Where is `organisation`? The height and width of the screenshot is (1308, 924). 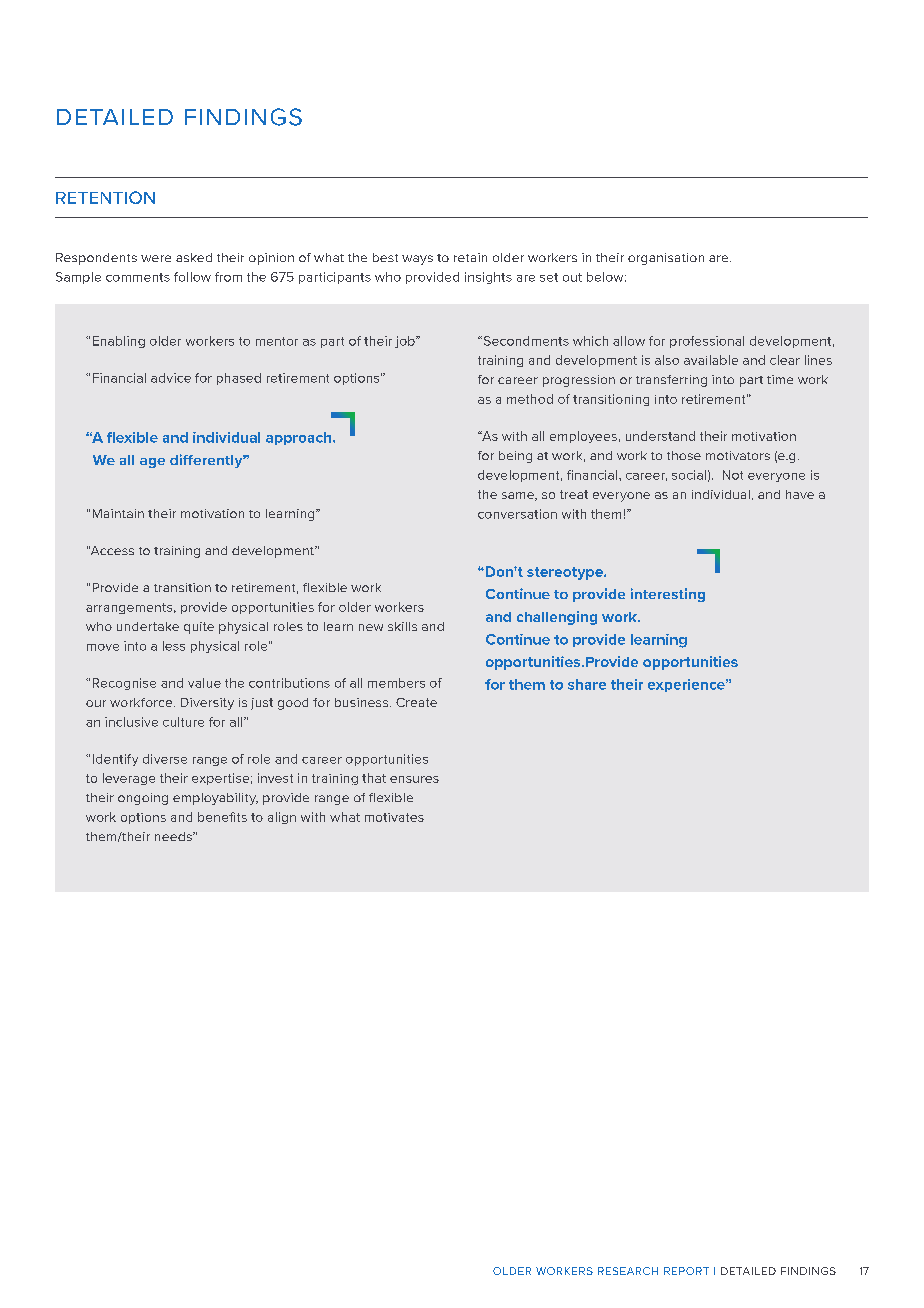
organisation is located at coordinates (666, 259).
